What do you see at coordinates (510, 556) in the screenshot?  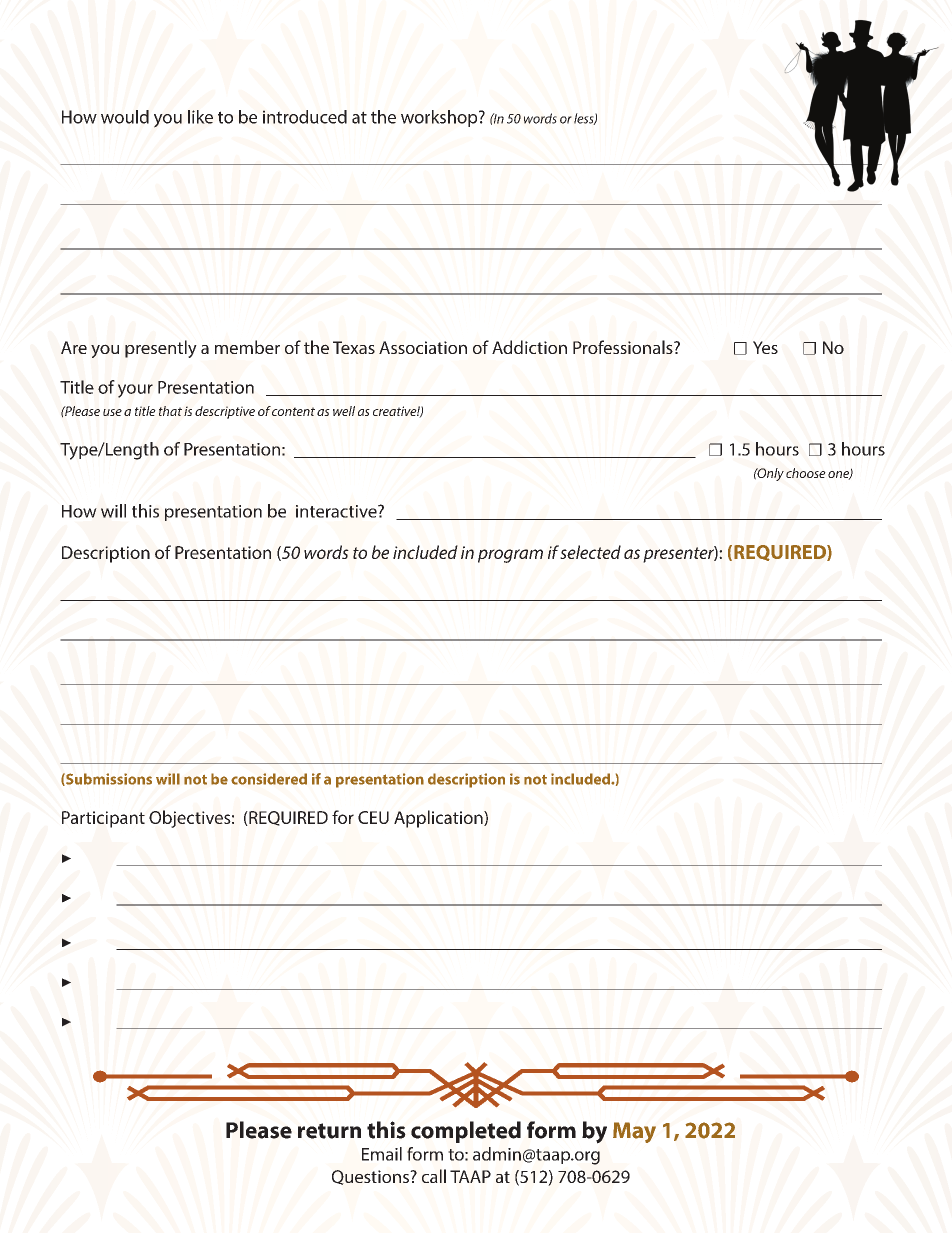 I see `program` at bounding box center [510, 556].
